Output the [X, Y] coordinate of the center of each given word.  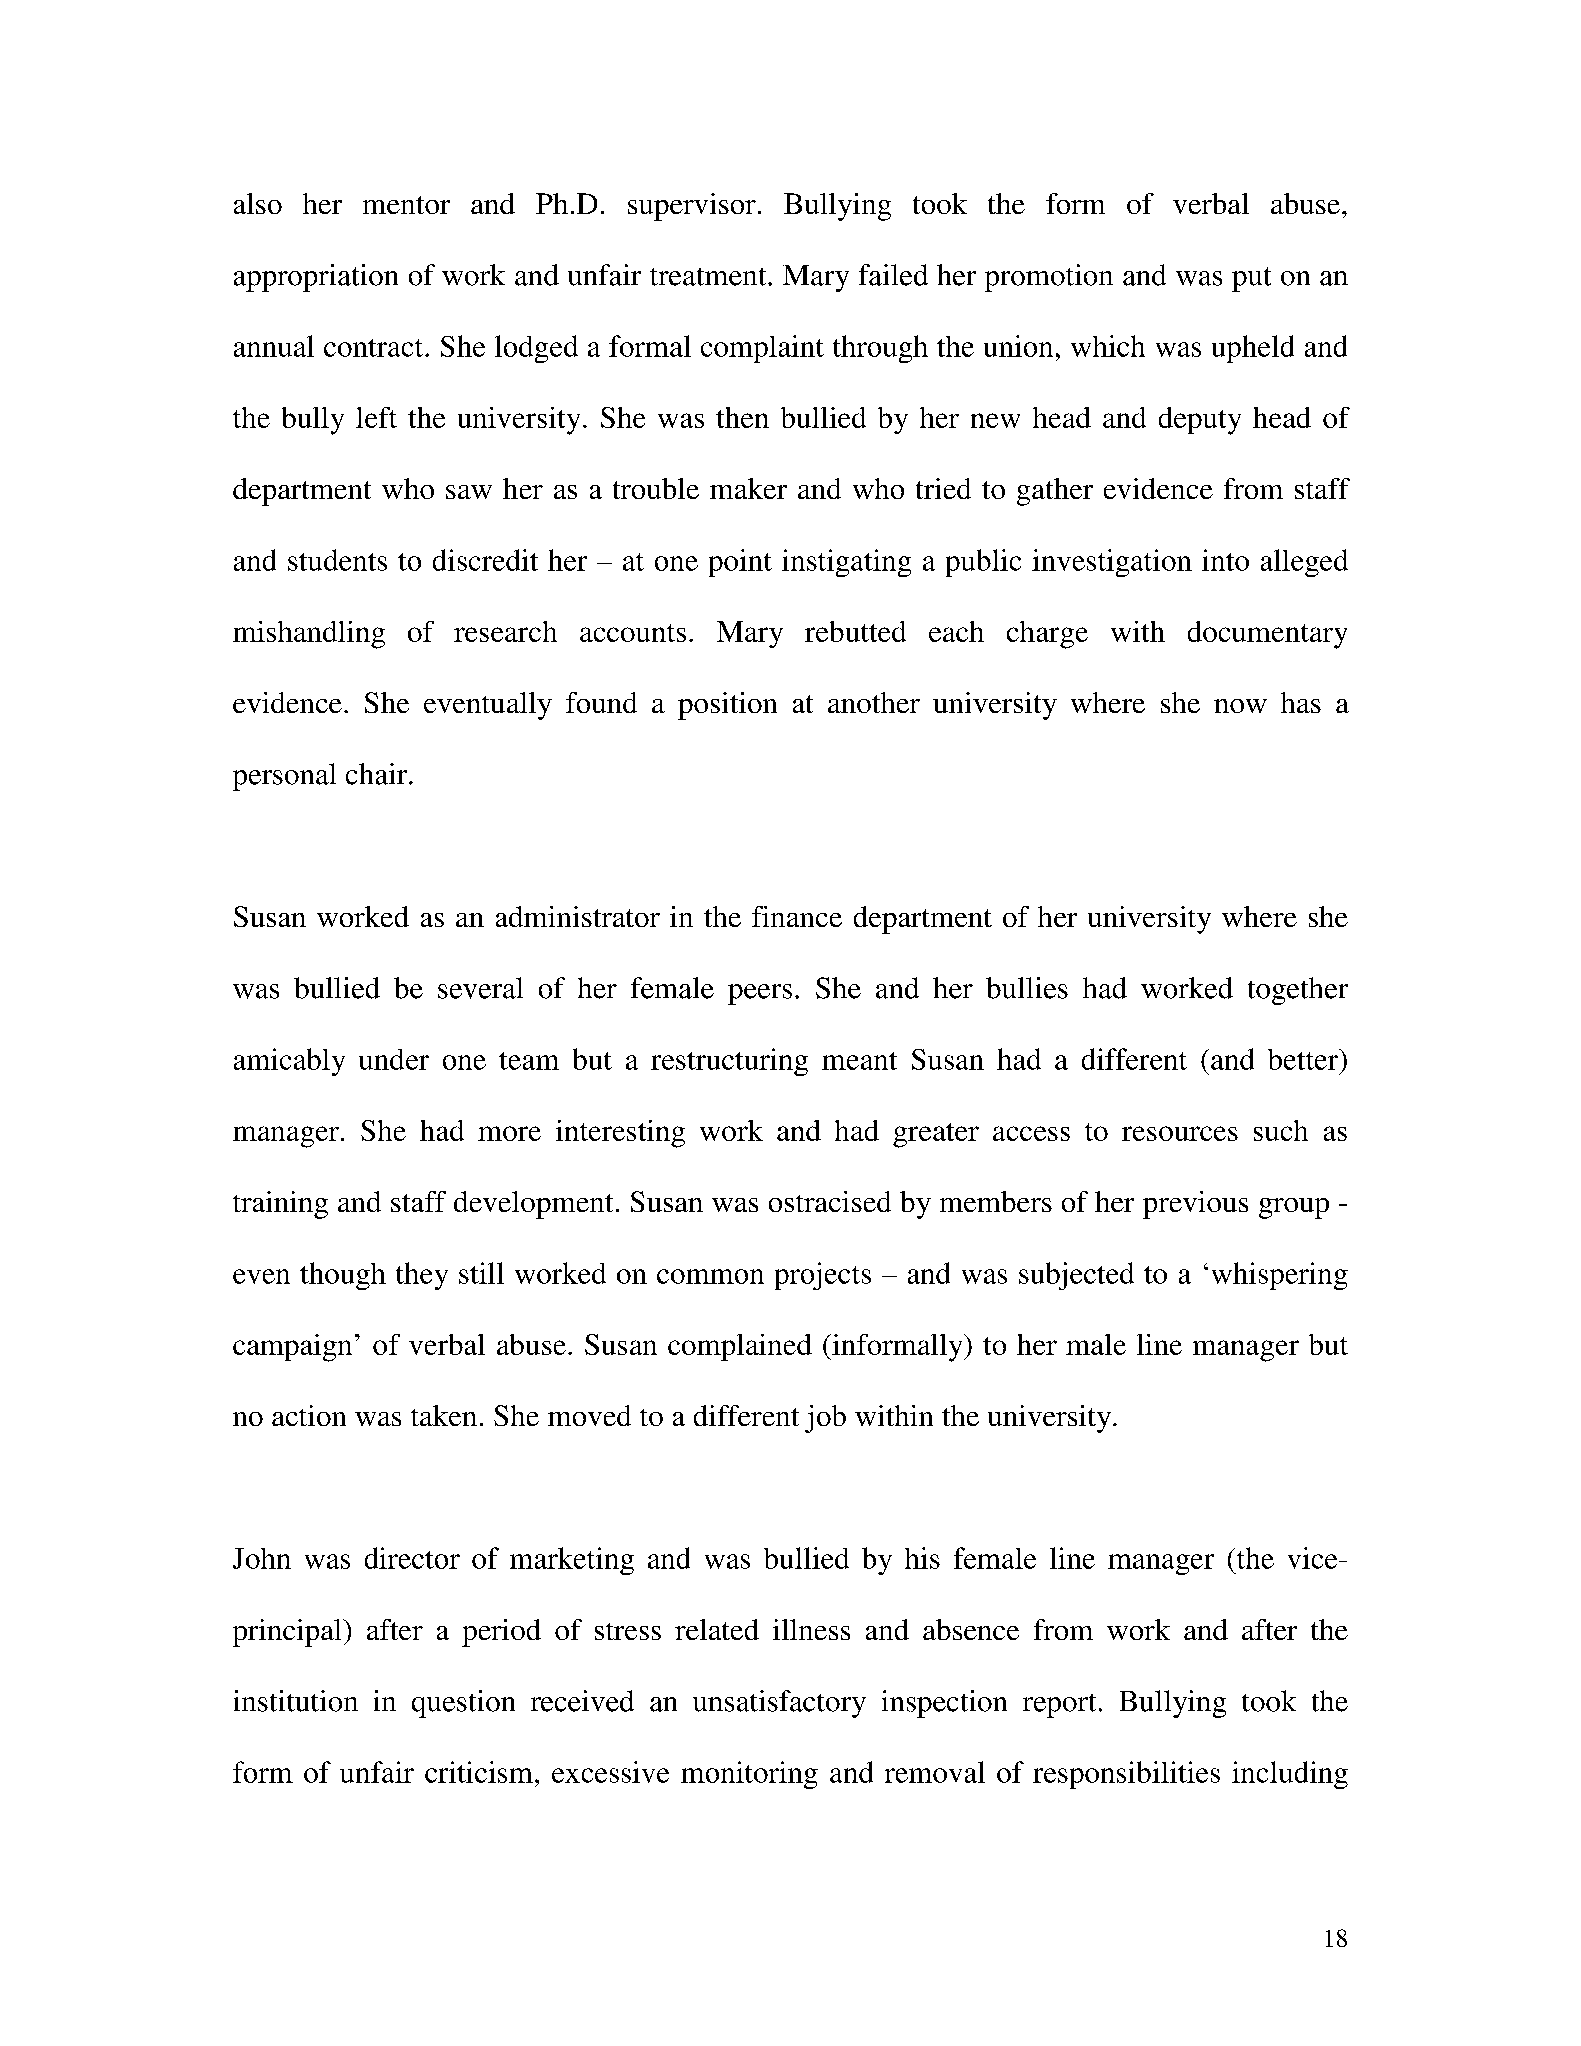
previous [1195, 1205]
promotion [1049, 278]
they [422, 1276]
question [463, 1704]
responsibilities [1126, 1775]
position [727, 706]
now [1240, 706]
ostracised [830, 1201]
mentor [406, 205]
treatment [709, 277]
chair [378, 774]
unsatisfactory [779, 1704]
